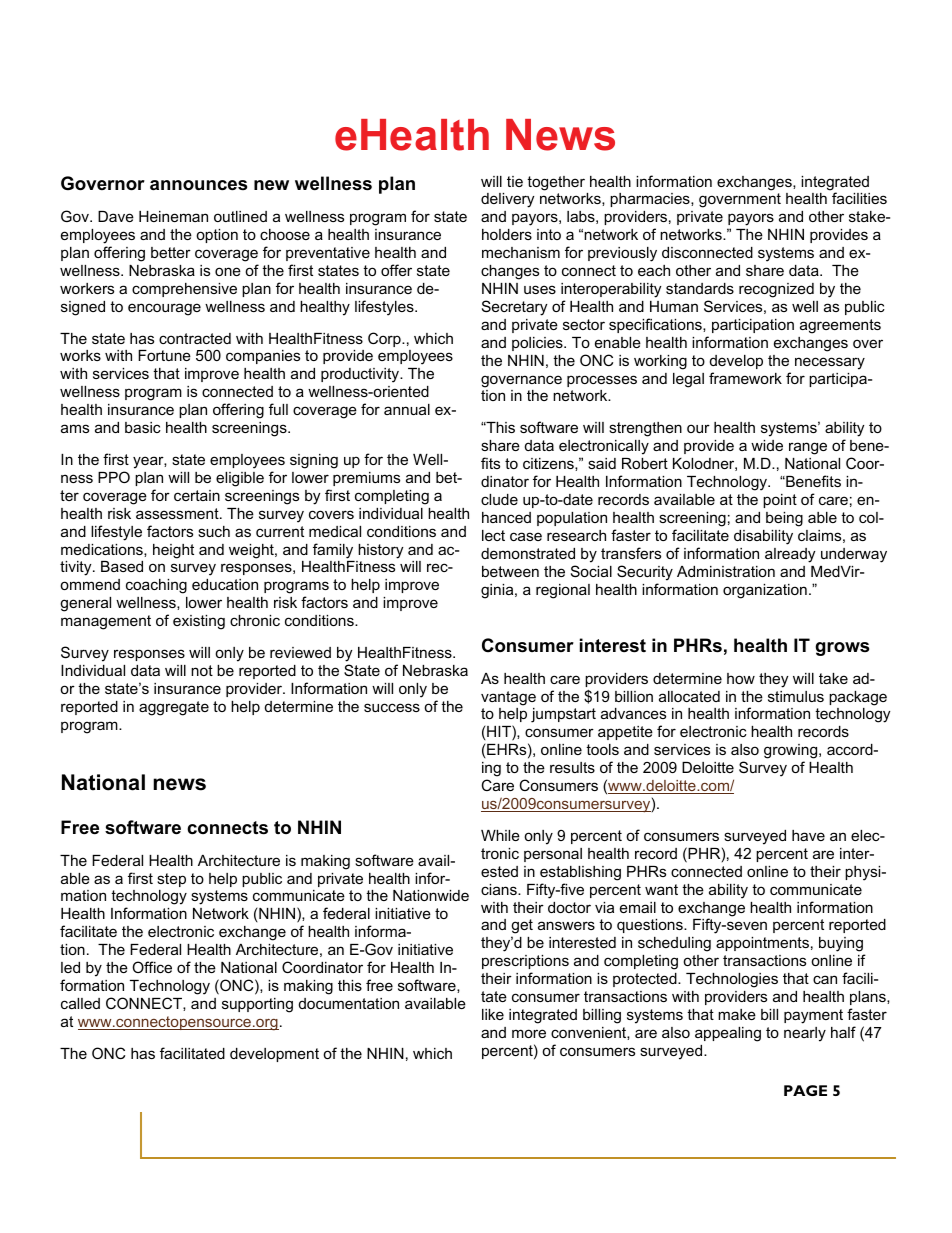 This document has width=952, height=1233. What do you see at coordinates (199, 622) in the document?
I see `existing` at bounding box center [199, 622].
